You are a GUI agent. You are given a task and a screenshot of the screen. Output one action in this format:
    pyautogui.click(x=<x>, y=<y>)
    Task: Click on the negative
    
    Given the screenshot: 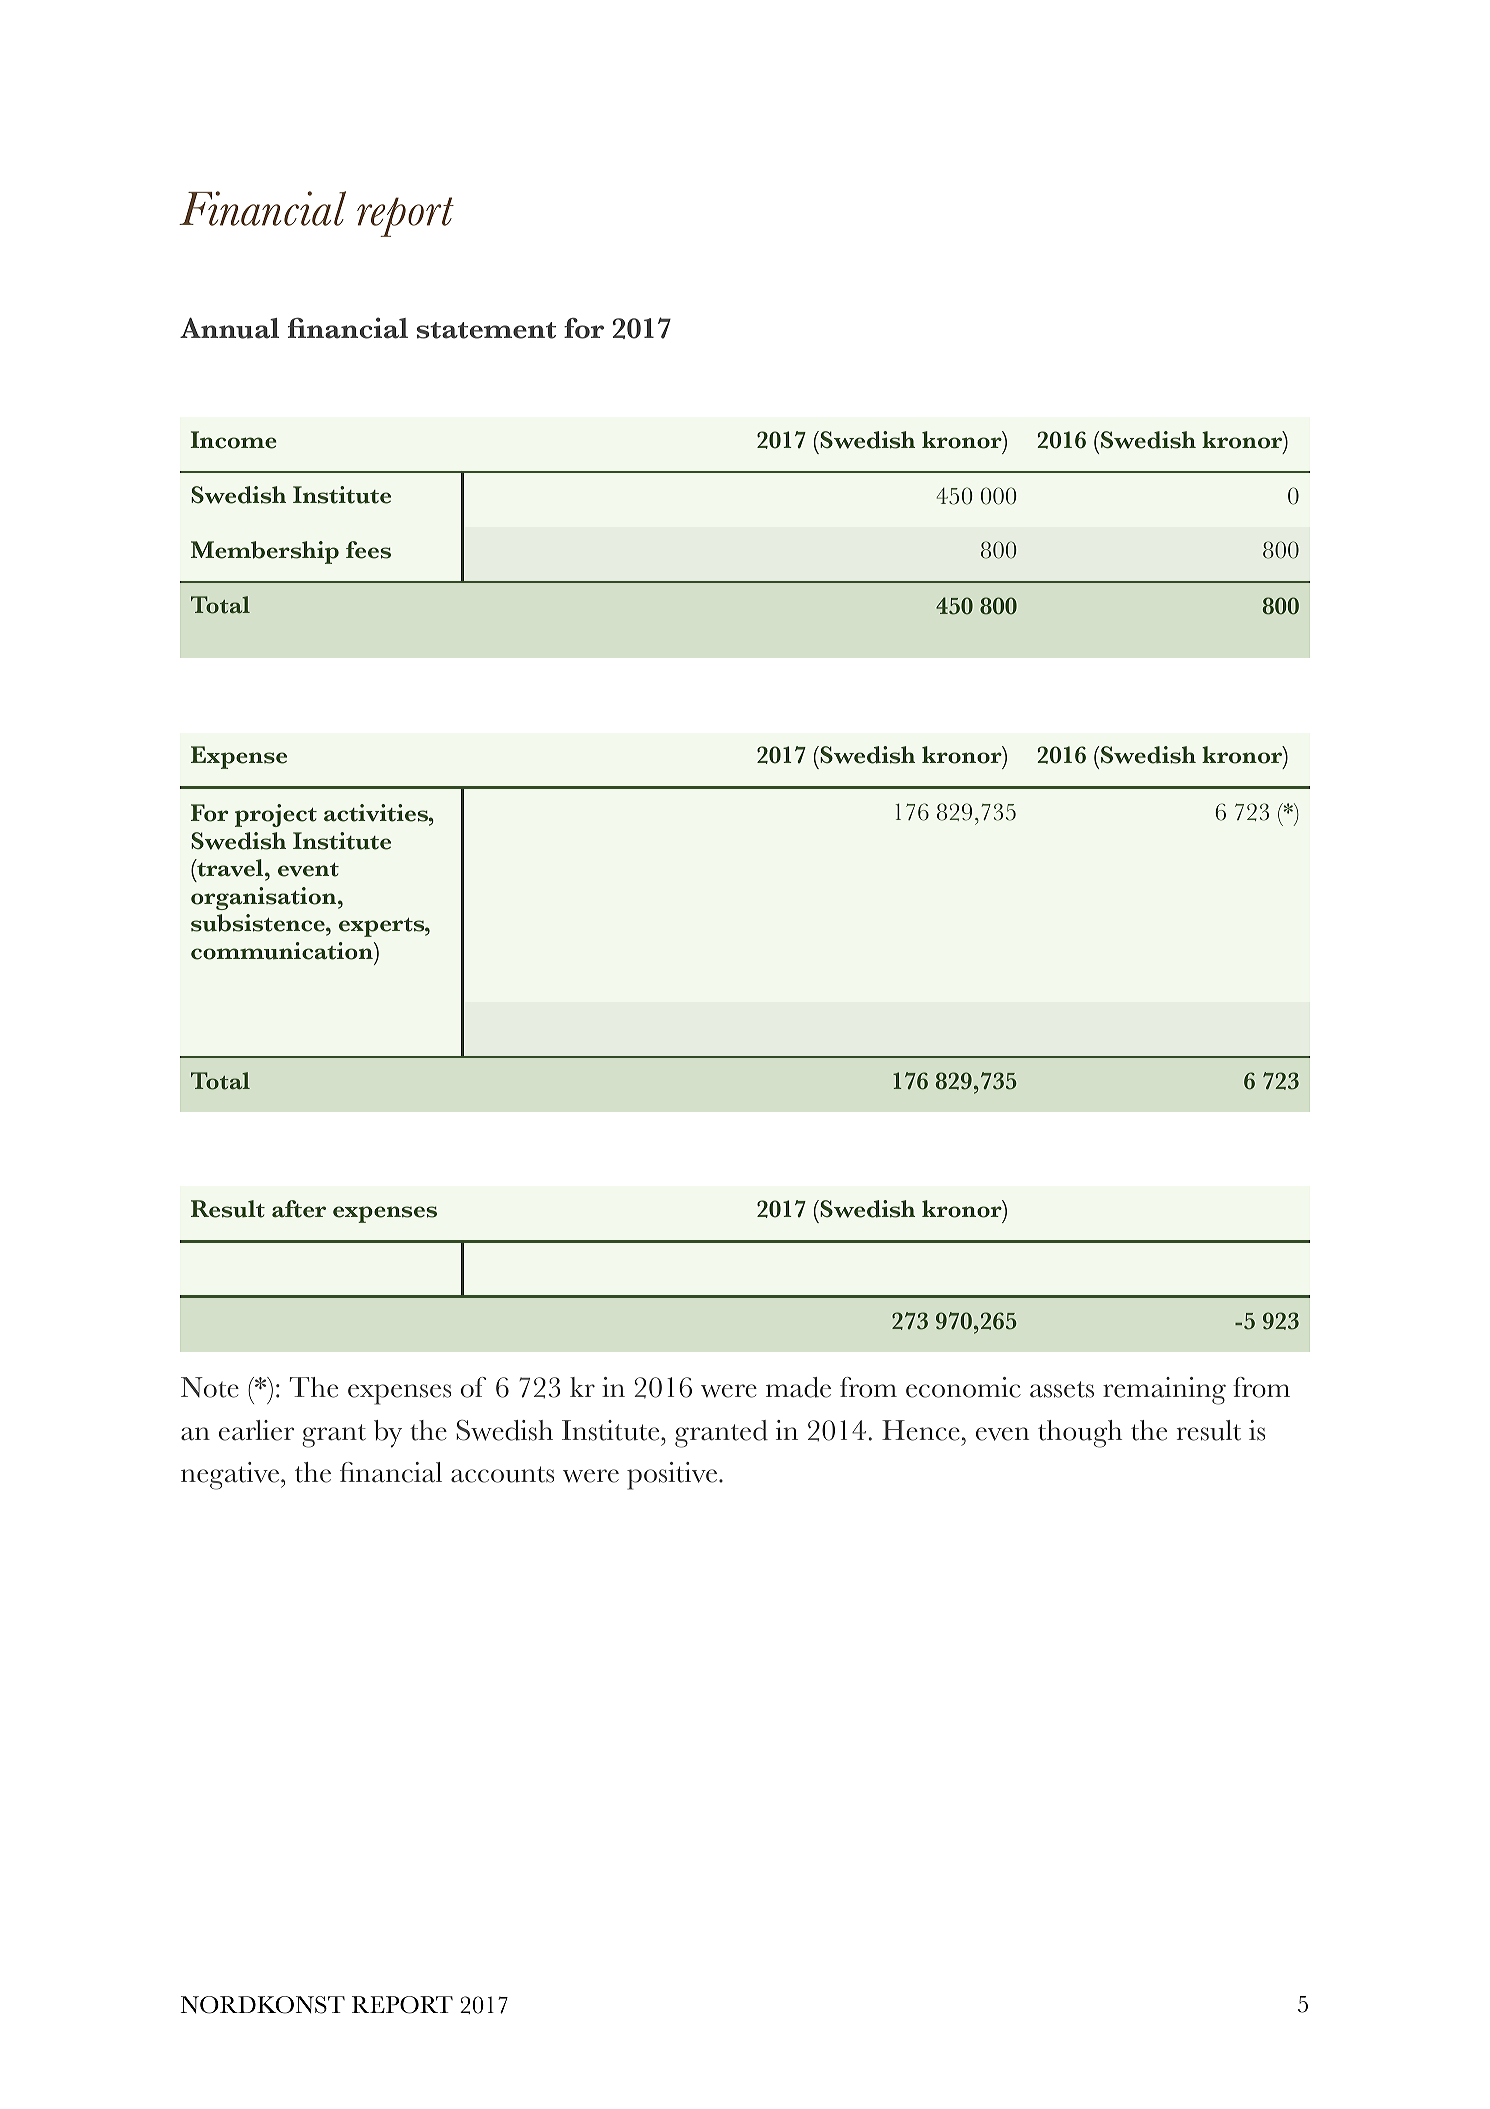 What is the action you would take?
    pyautogui.click(x=231, y=1476)
